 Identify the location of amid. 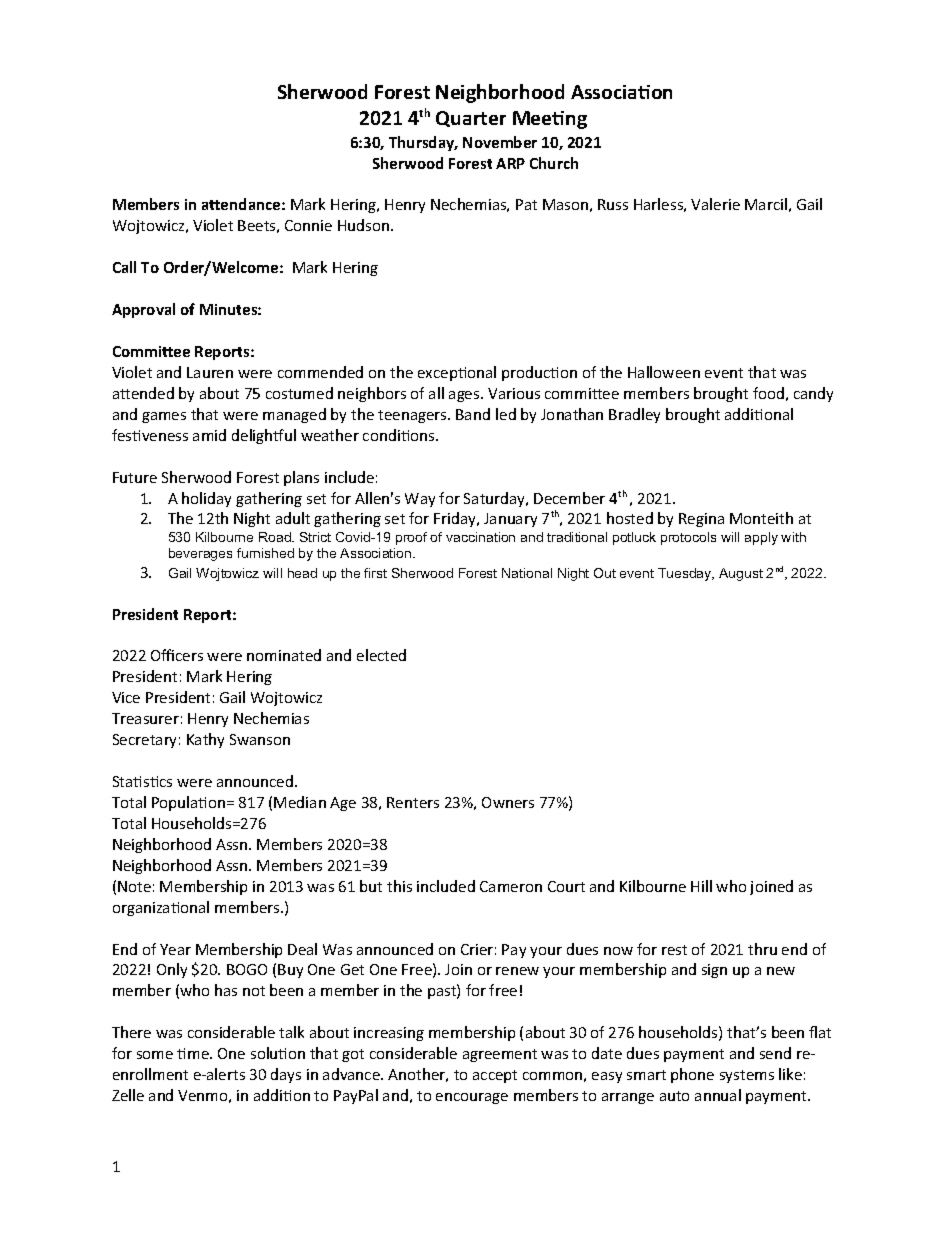
(209, 435).
